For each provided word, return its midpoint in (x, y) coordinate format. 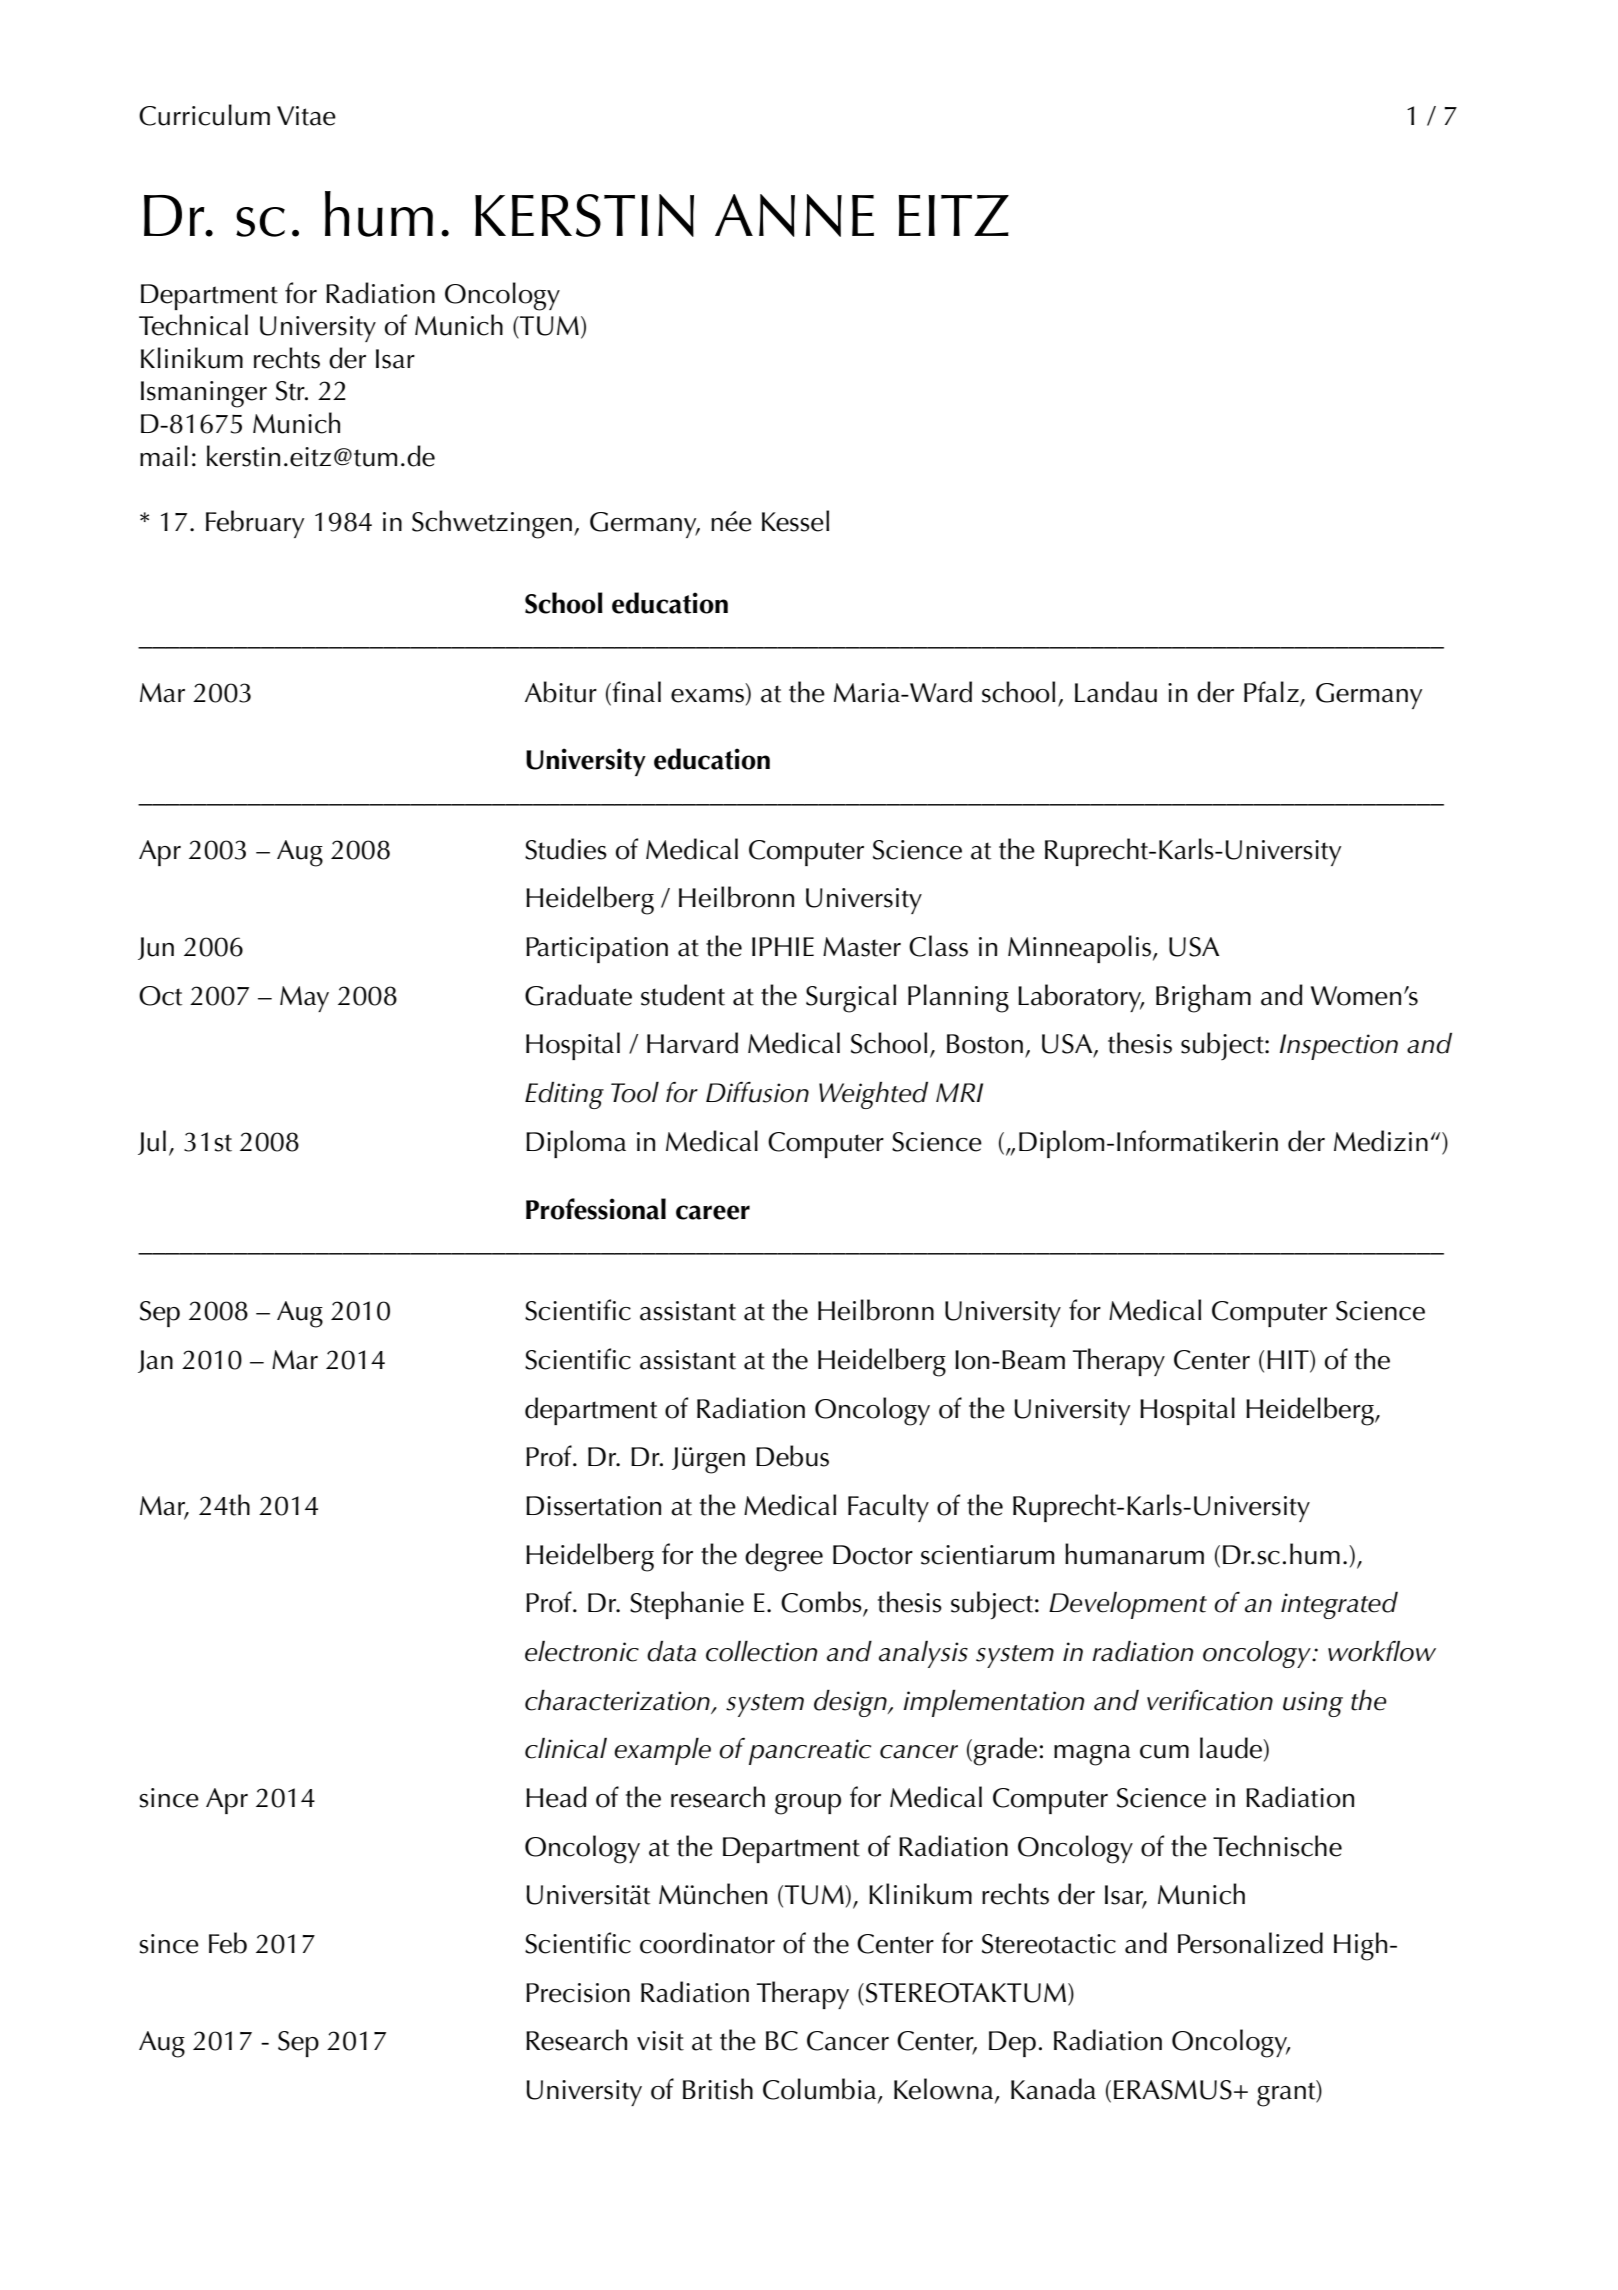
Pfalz (1272, 693)
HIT (1289, 1361)
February (255, 524)
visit (660, 2041)
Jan (155, 1361)
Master (862, 947)
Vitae (306, 116)
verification (1210, 1700)
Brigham (1203, 998)
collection (761, 1651)
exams (707, 696)
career (713, 1212)
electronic (582, 1651)
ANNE (794, 215)
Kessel (795, 521)
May (304, 999)
